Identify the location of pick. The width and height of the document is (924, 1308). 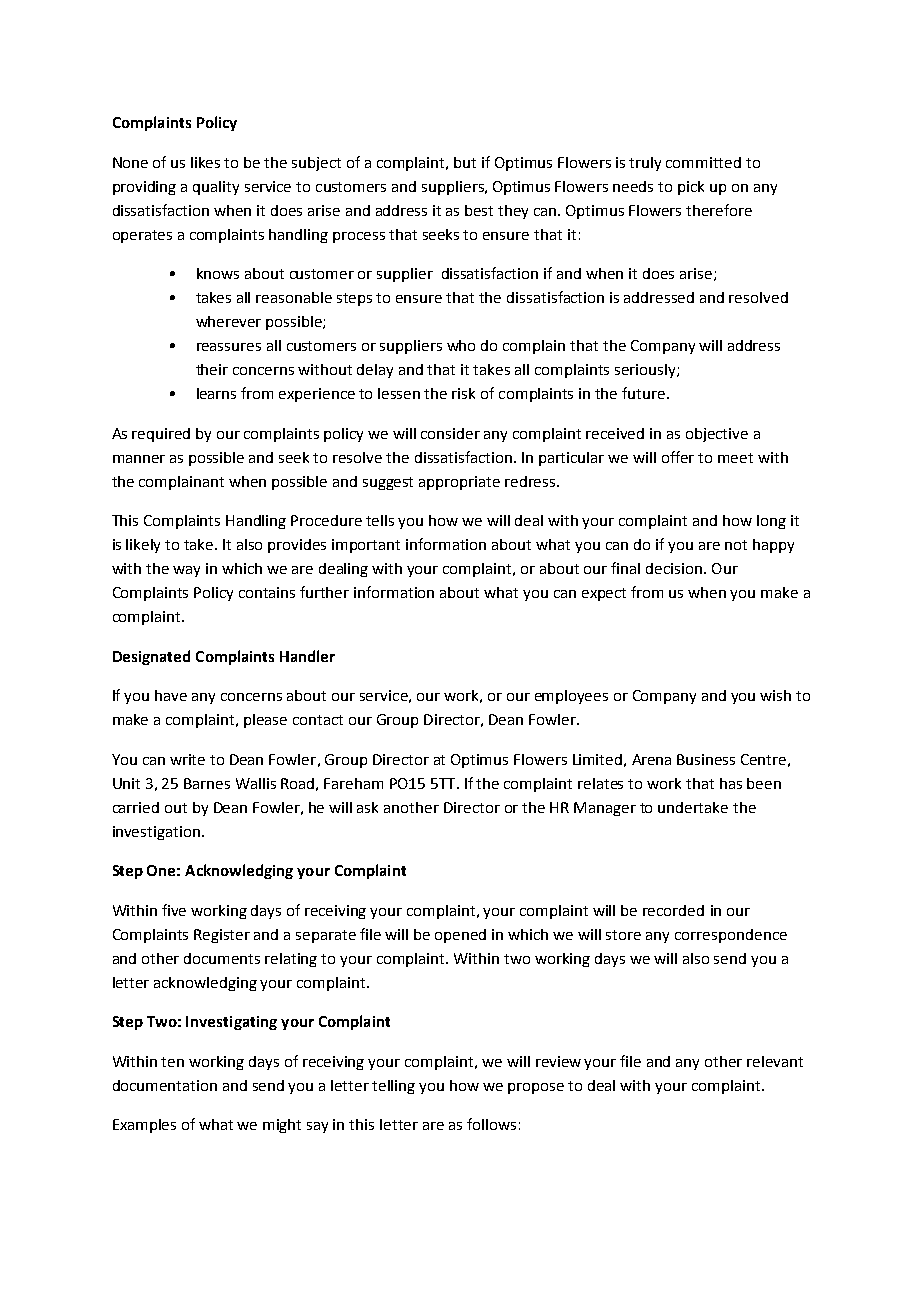
(691, 188).
